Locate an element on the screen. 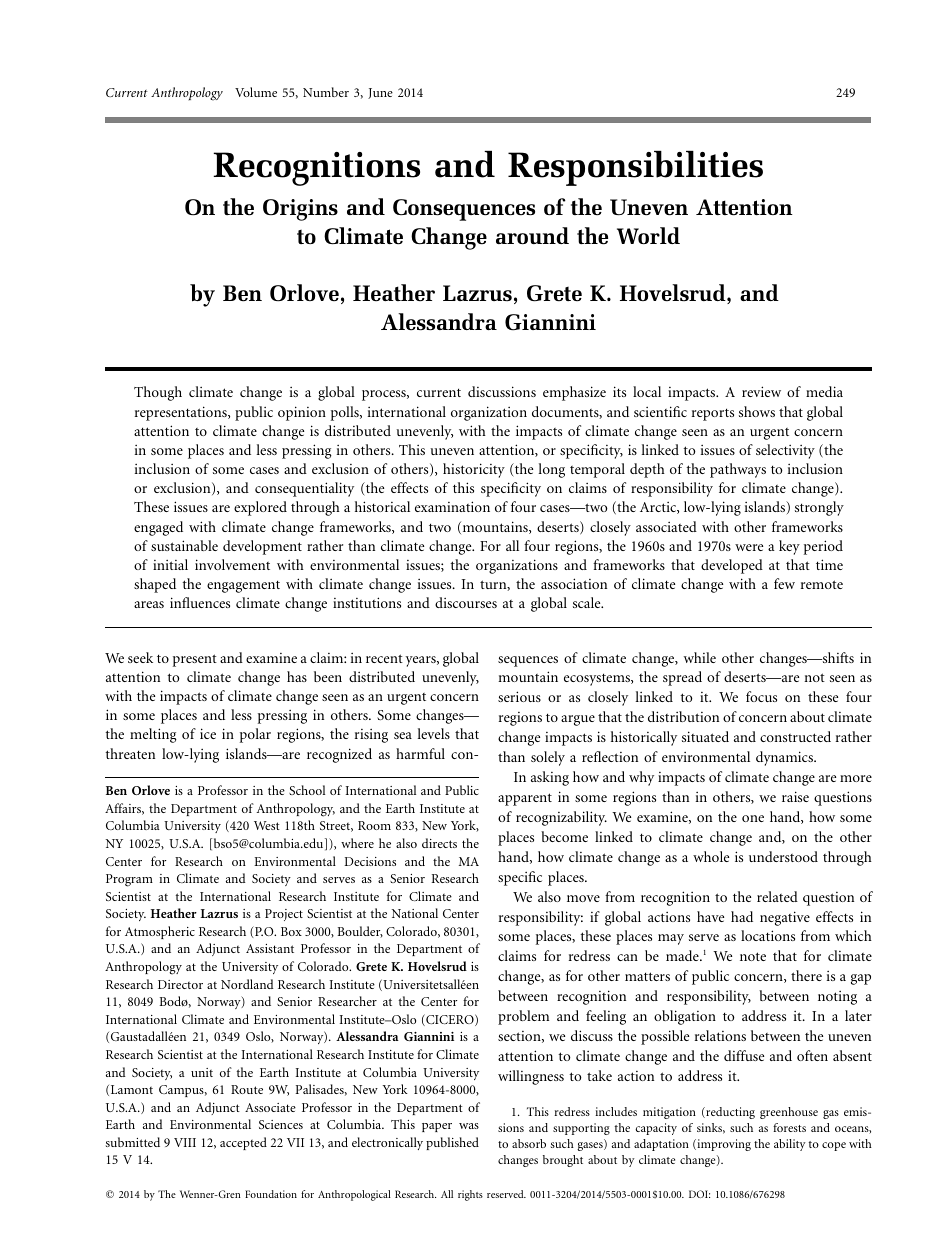 The width and height of the screenshot is (952, 1256). discourses is located at coordinates (466, 602).
